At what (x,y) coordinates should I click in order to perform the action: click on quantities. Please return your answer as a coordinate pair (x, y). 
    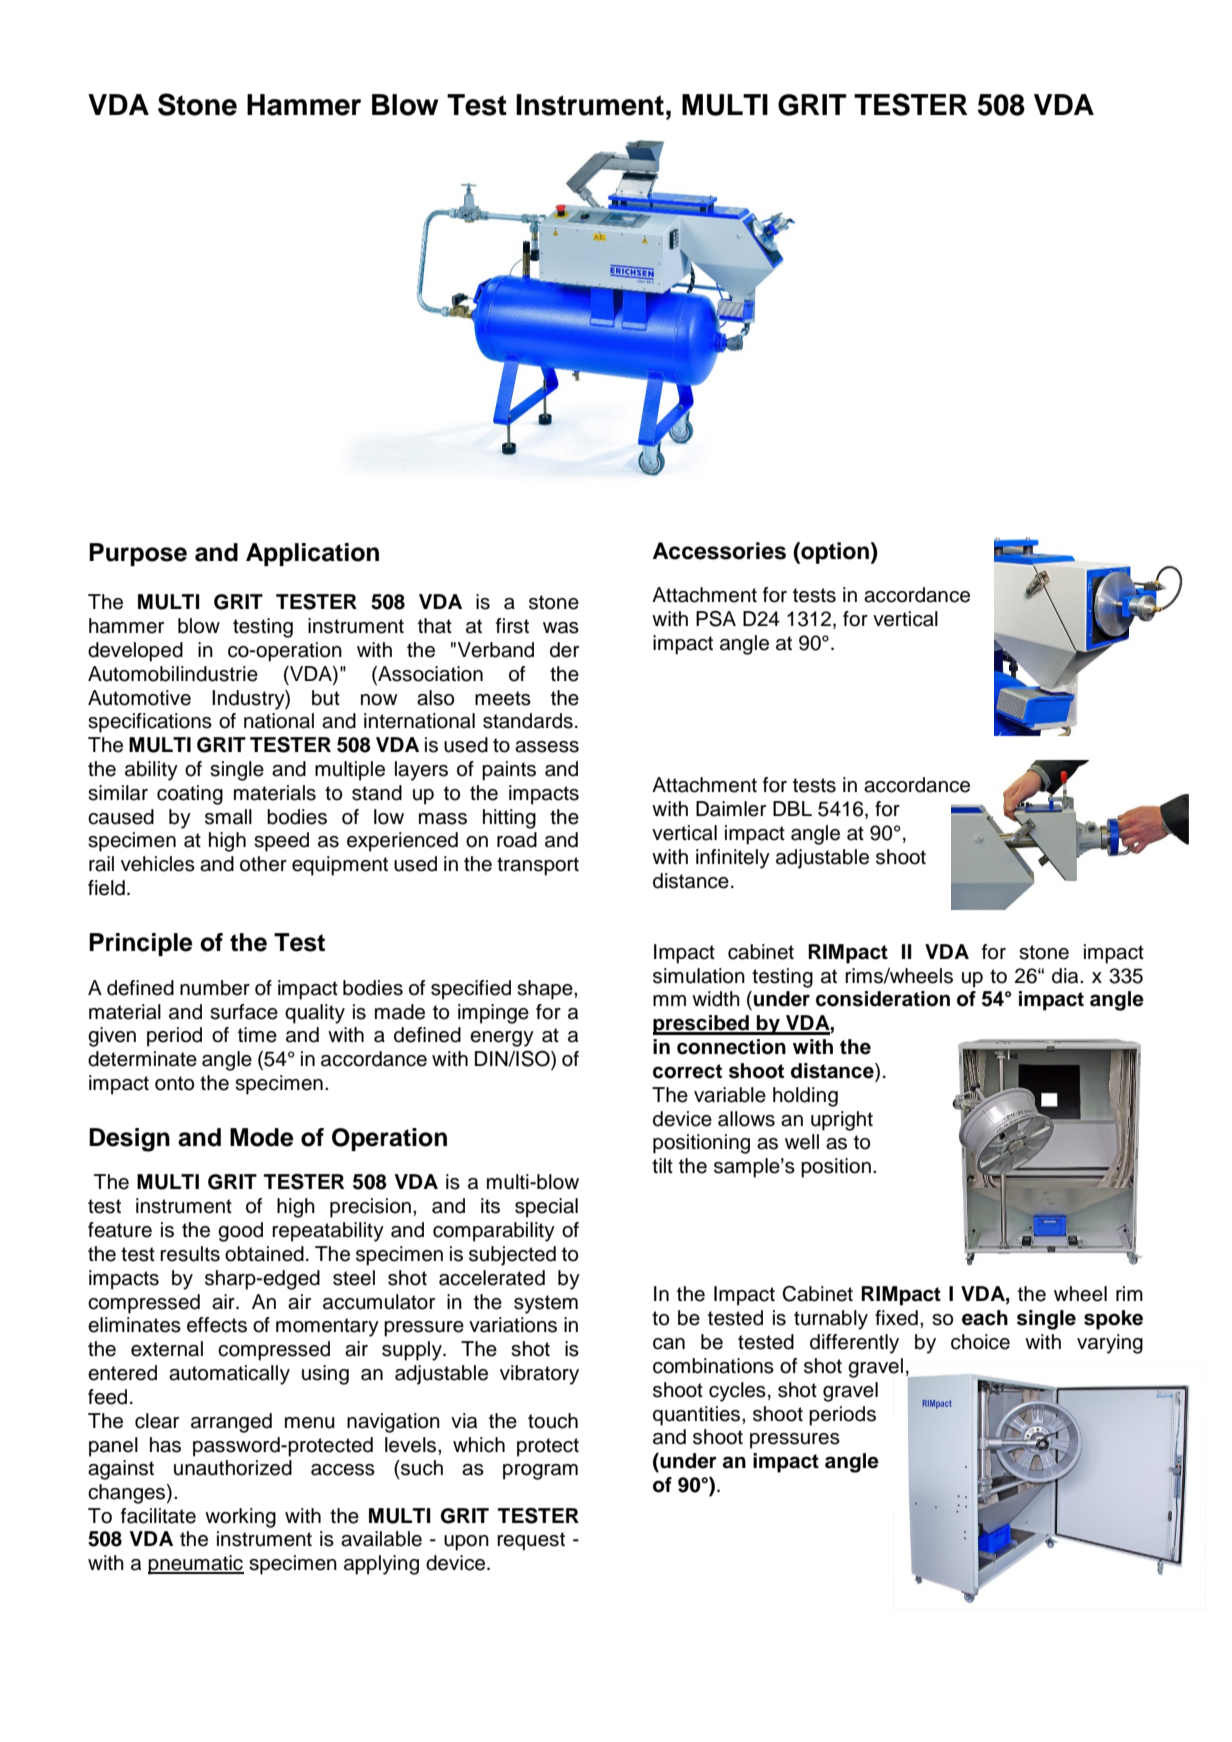
    Looking at the image, I should click on (698, 1416).
